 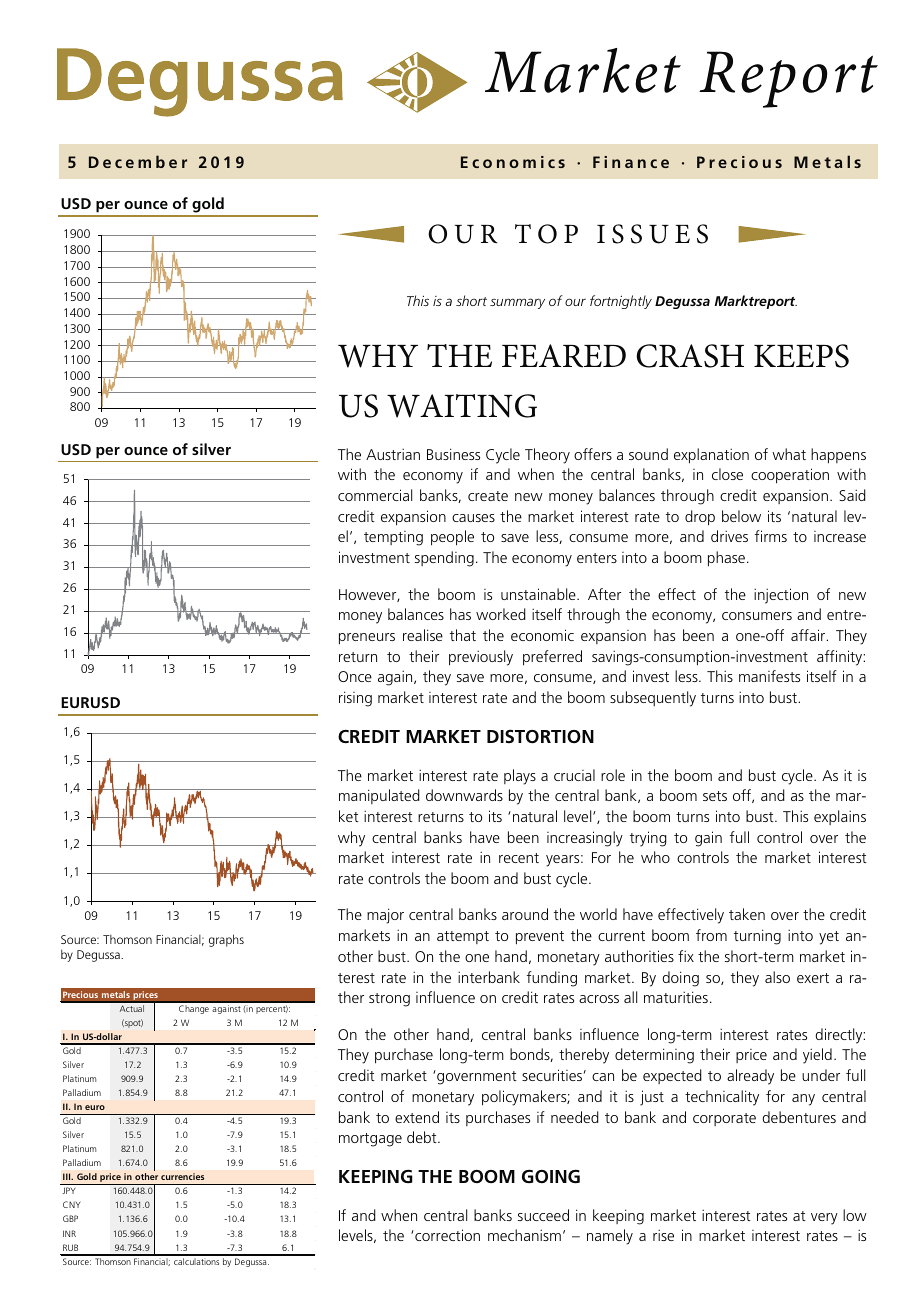 What do you see at coordinates (781, 596) in the image?
I see `injection` at bounding box center [781, 596].
